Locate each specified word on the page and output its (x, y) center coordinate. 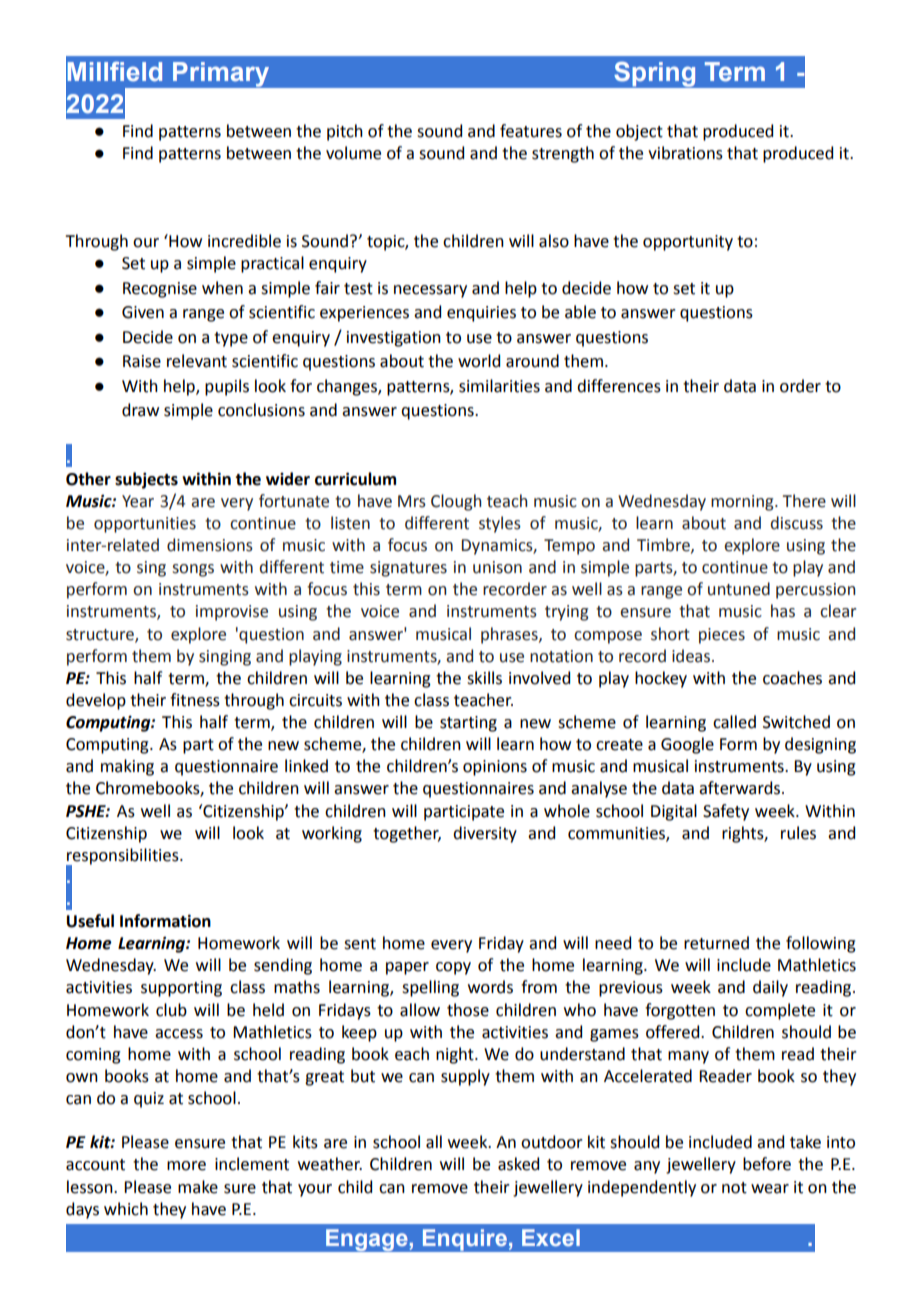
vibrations (685, 153)
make (198, 1187)
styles (500, 524)
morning (743, 503)
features (531, 131)
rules (798, 833)
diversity (485, 834)
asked (518, 1164)
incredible (244, 241)
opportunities (145, 525)
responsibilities (123, 857)
